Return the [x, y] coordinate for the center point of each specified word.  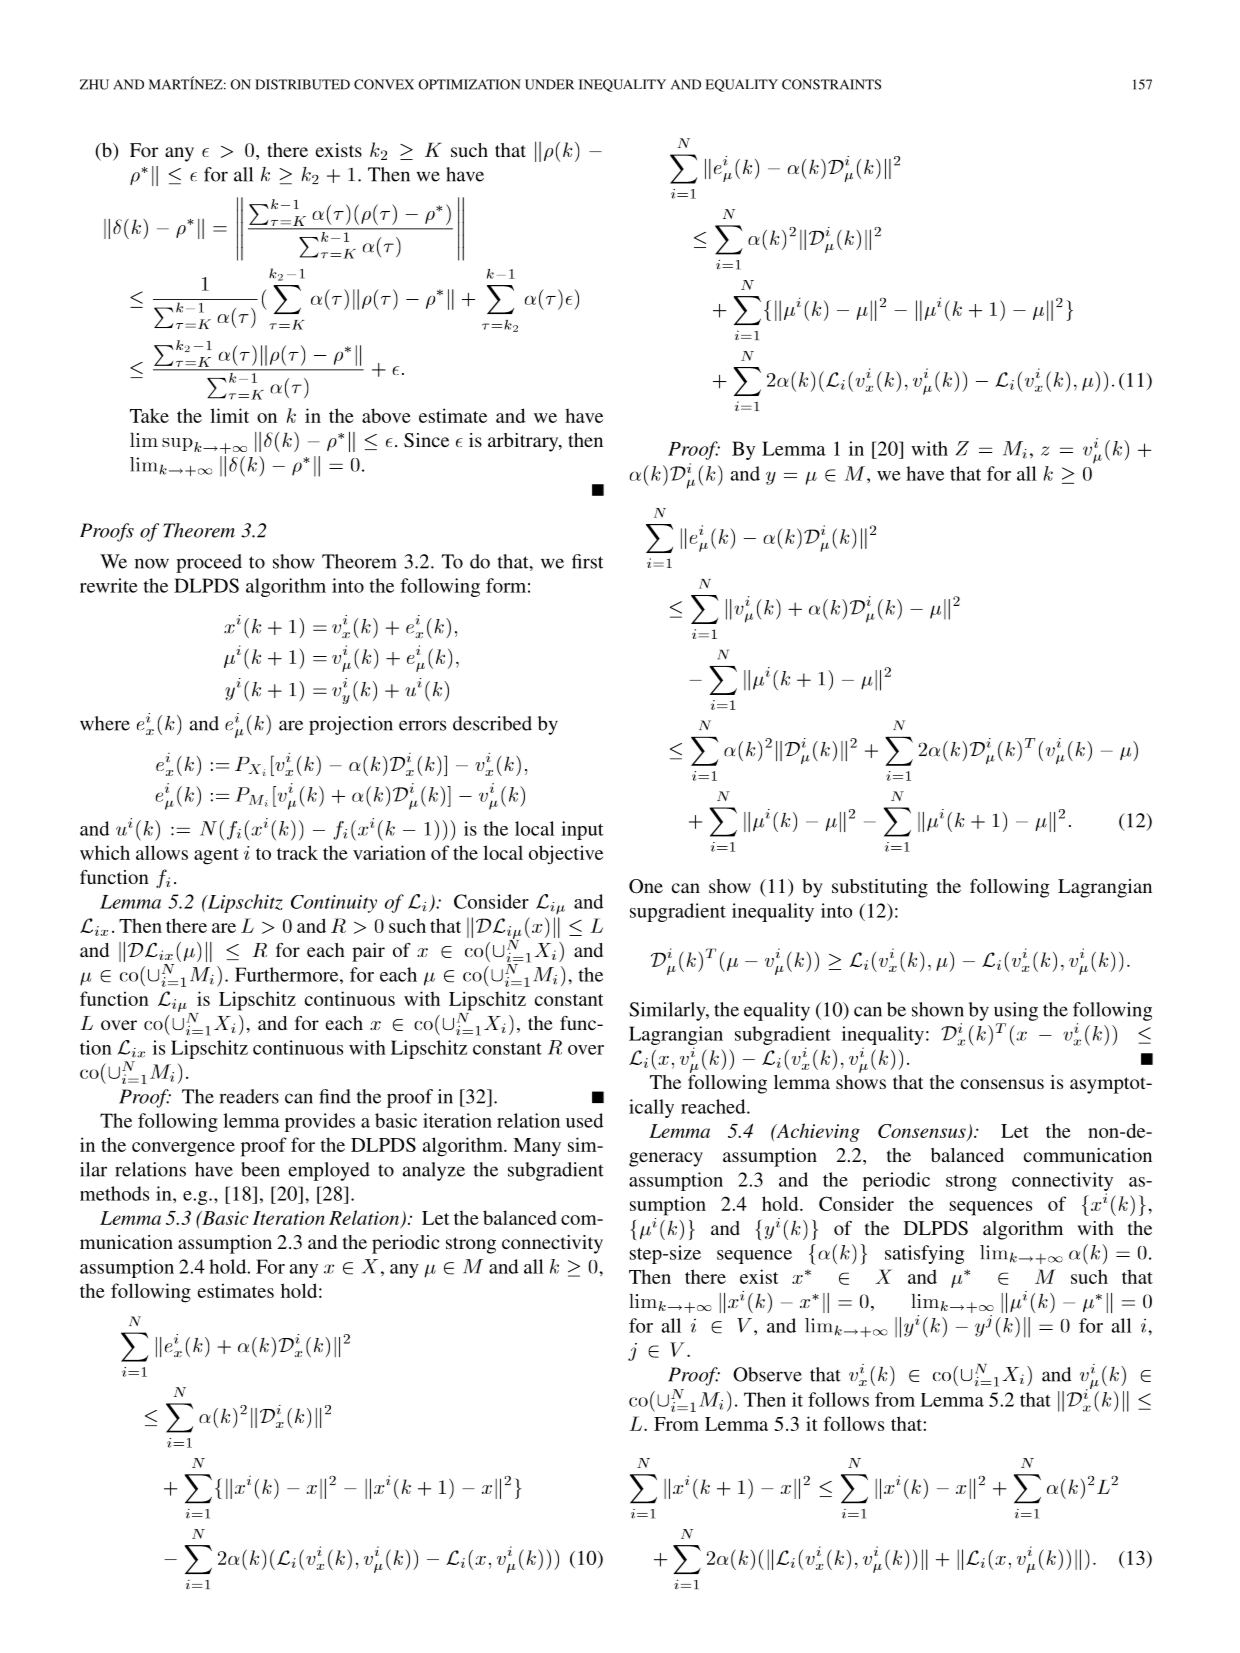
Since [426, 440]
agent [216, 856]
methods [114, 1193]
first [587, 561]
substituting [880, 888]
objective [566, 855]
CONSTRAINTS [831, 84]
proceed [209, 563]
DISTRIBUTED [302, 84]
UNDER [549, 84]
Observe [767, 1374]
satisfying [924, 1254]
